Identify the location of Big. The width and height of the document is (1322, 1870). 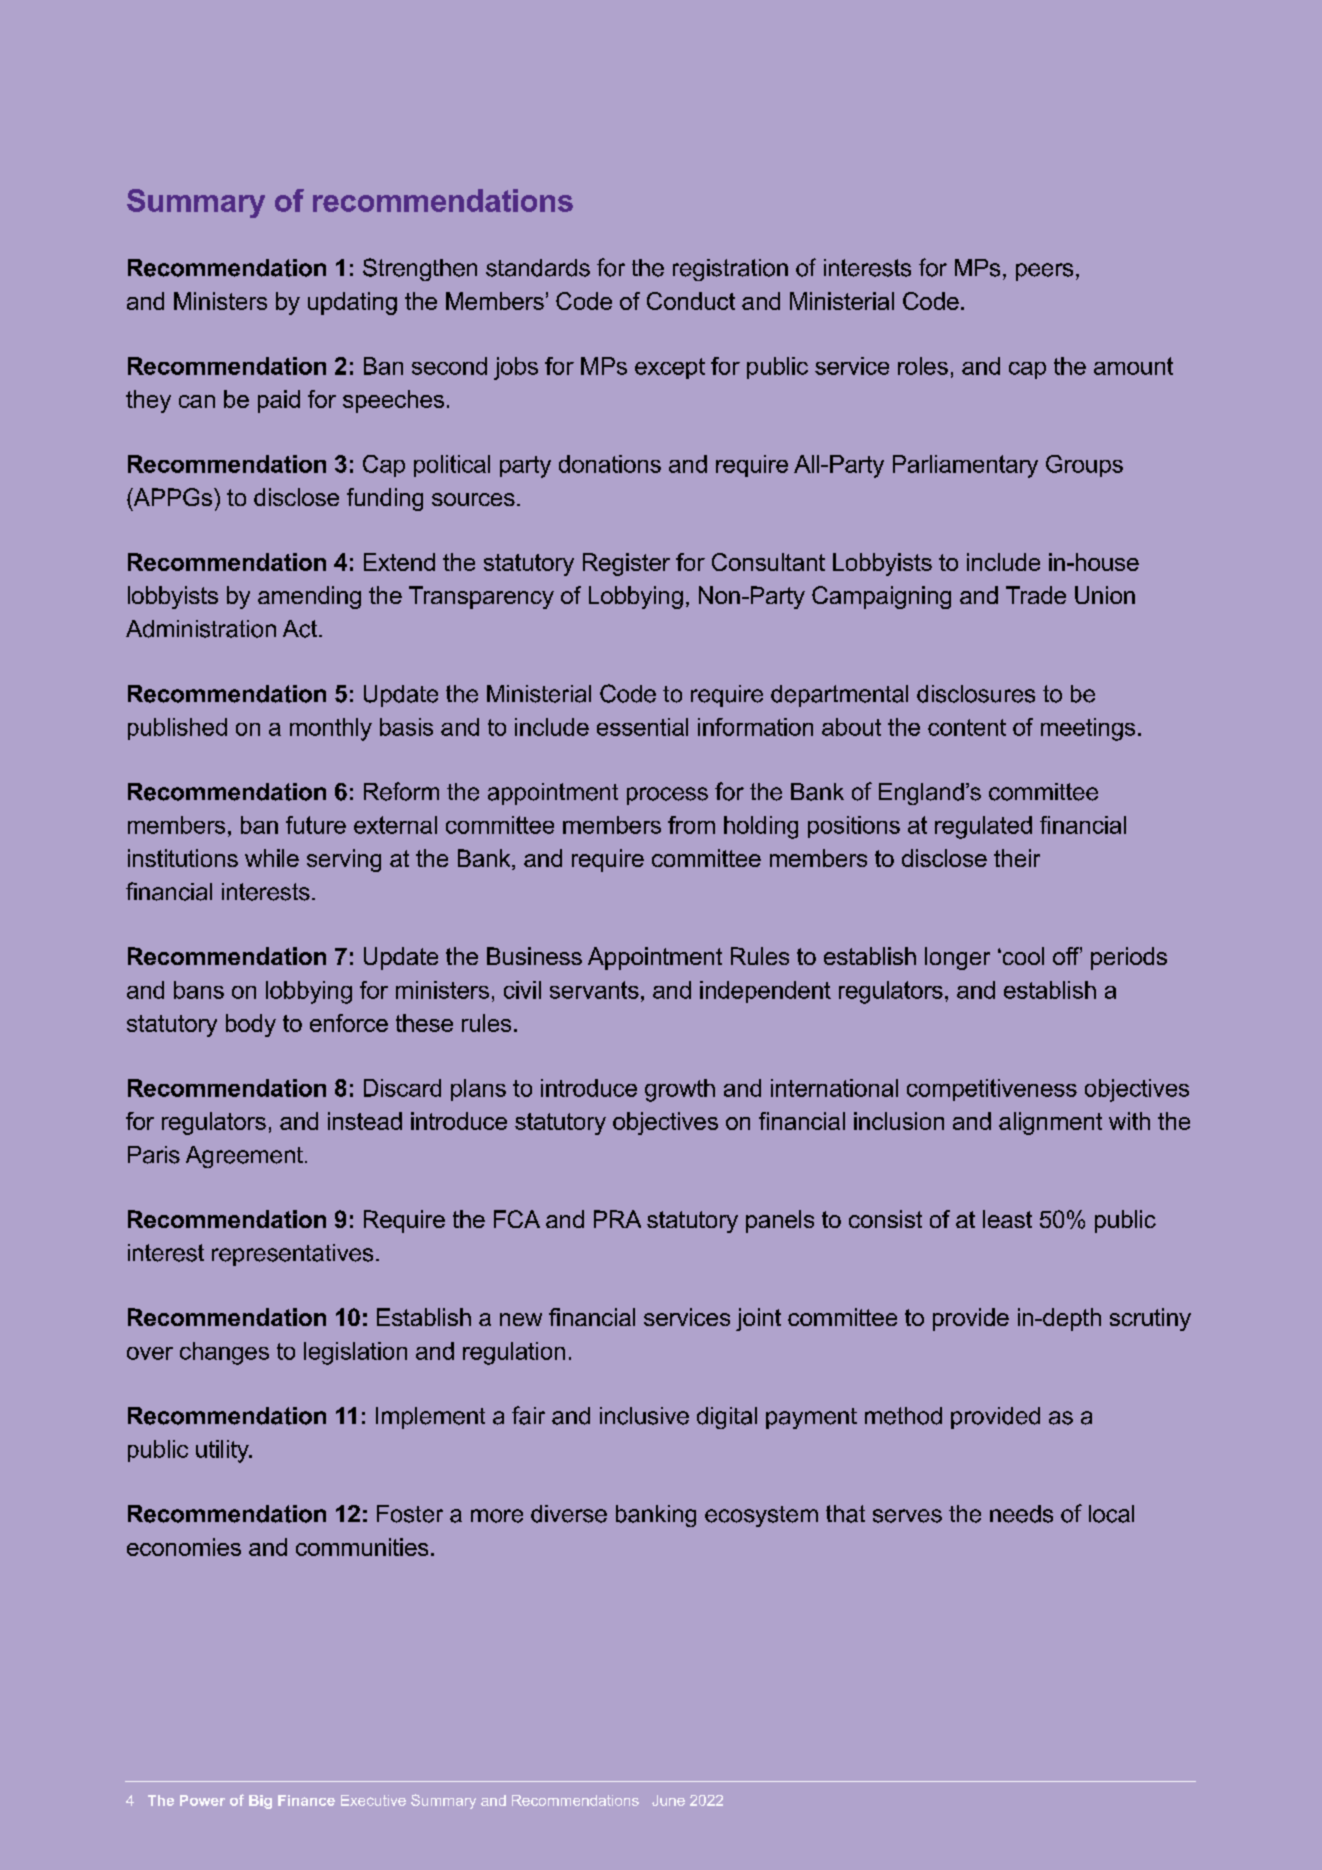
(260, 1802).
